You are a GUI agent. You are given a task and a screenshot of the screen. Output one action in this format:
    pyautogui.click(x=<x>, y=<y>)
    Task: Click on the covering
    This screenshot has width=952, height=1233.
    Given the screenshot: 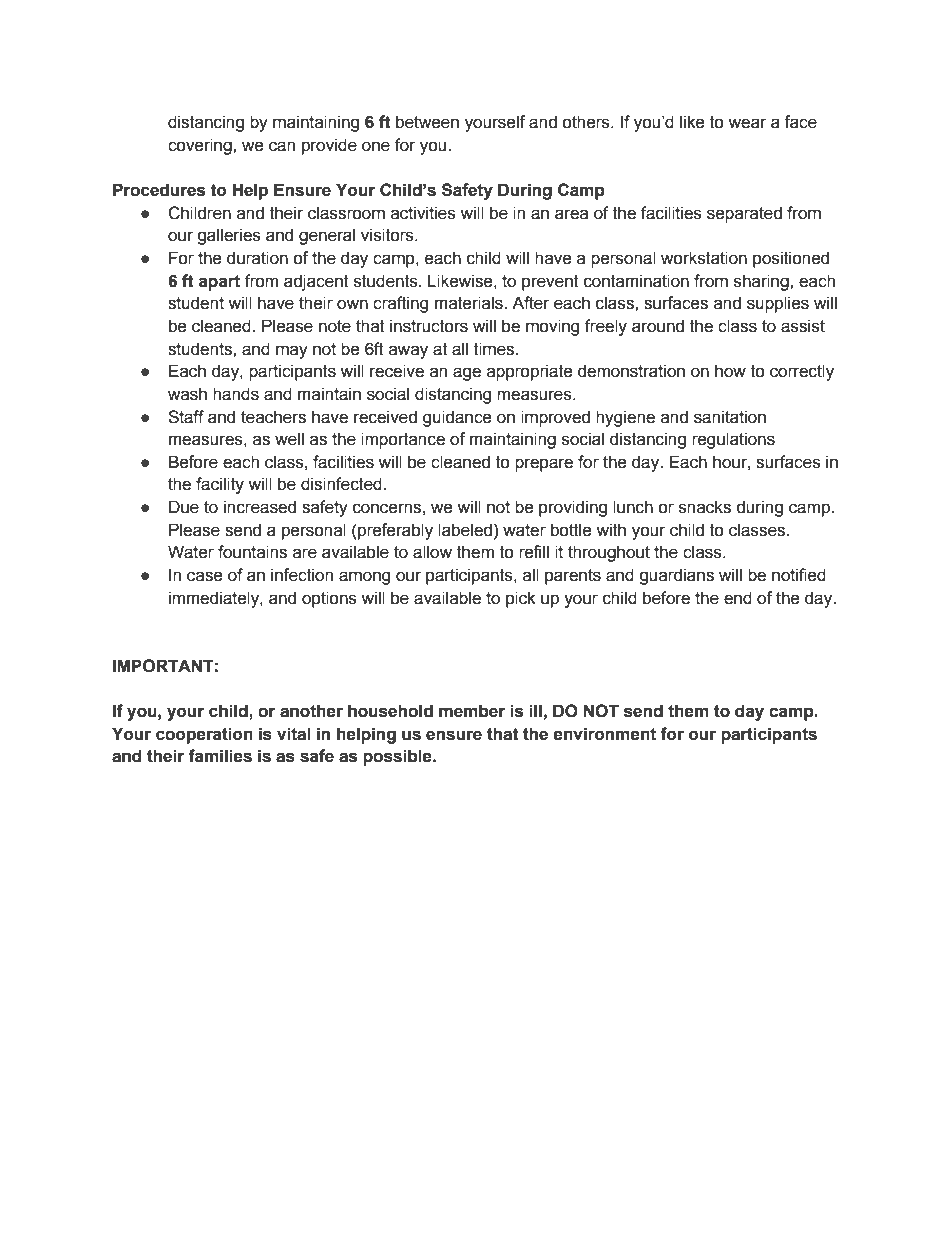 What is the action you would take?
    pyautogui.click(x=201, y=146)
